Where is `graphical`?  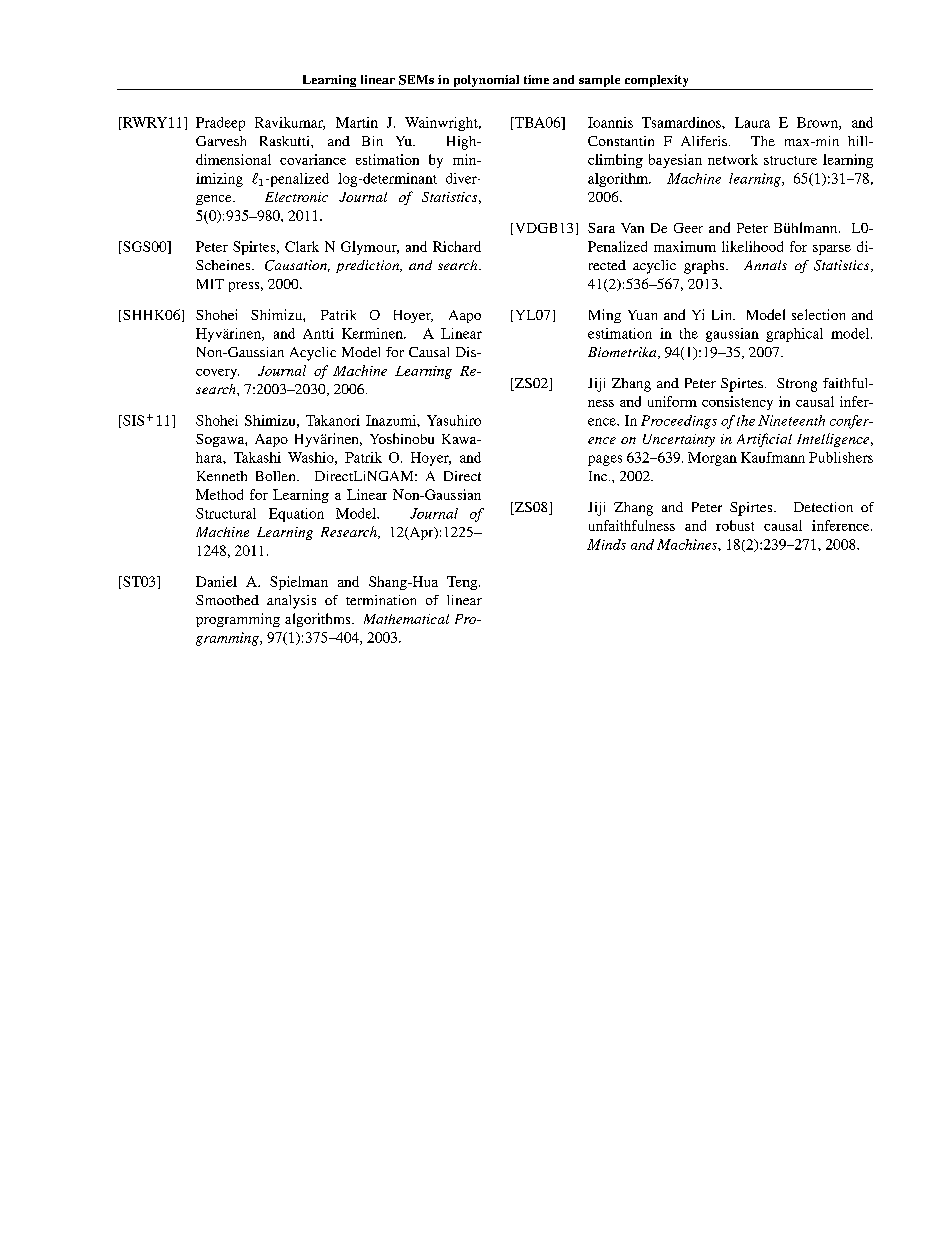 graphical is located at coordinates (794, 335).
